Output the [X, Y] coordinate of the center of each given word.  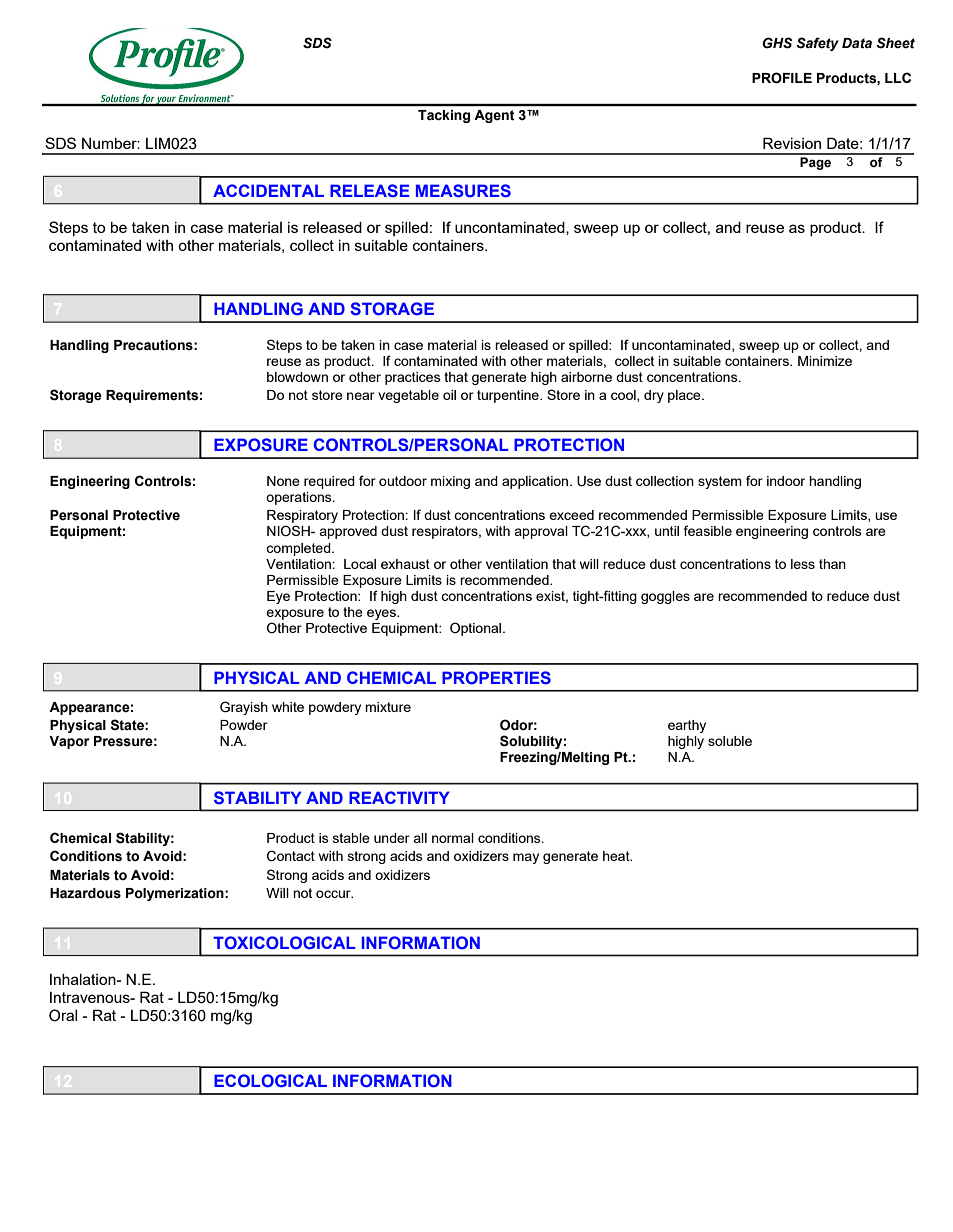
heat [617, 856]
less [803, 564]
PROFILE [782, 78]
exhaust [405, 564]
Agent [494, 116]
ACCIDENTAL [268, 190]
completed [299, 549]
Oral [63, 1015]
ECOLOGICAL [270, 1080]
